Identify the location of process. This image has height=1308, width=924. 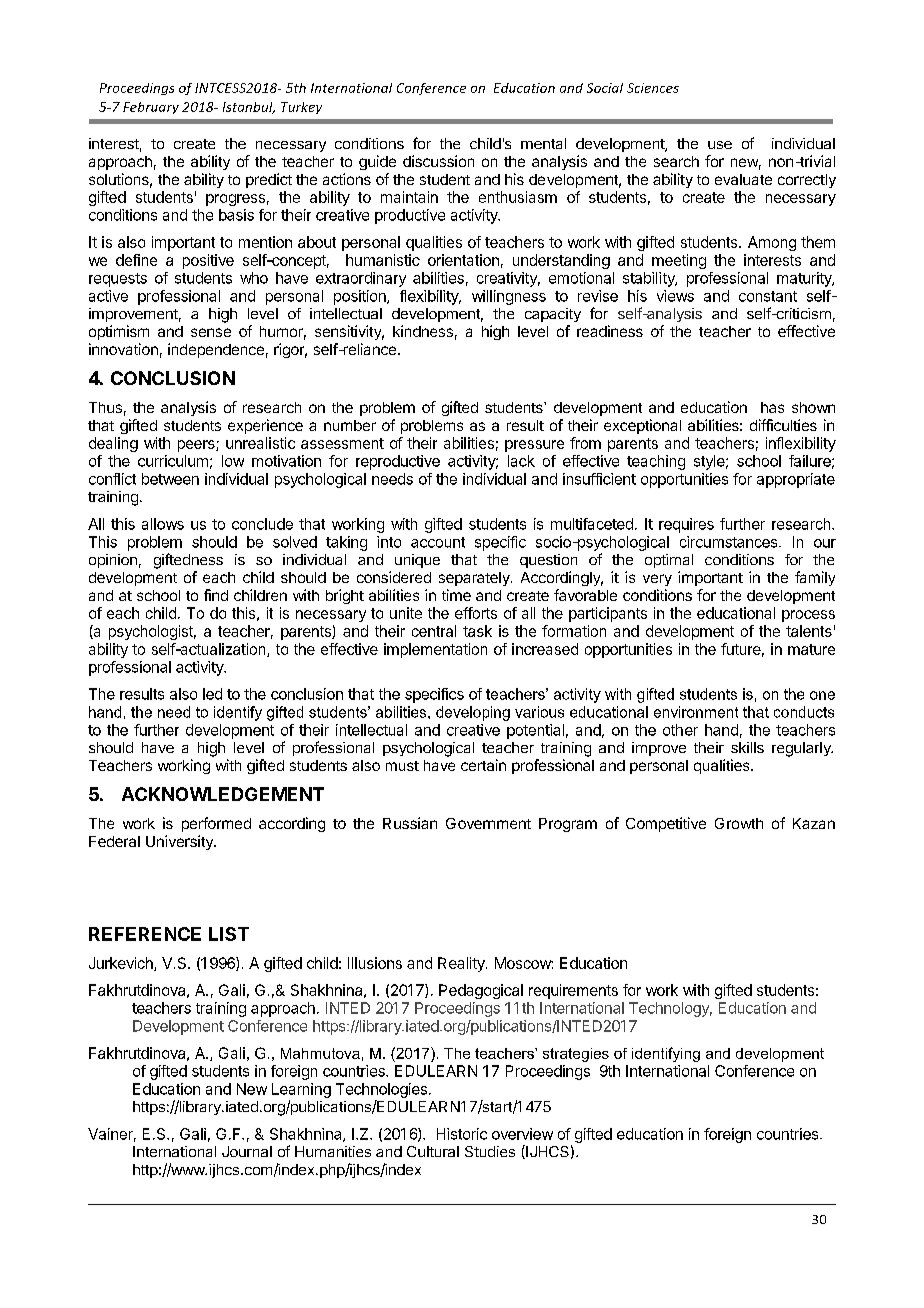
(808, 616).
